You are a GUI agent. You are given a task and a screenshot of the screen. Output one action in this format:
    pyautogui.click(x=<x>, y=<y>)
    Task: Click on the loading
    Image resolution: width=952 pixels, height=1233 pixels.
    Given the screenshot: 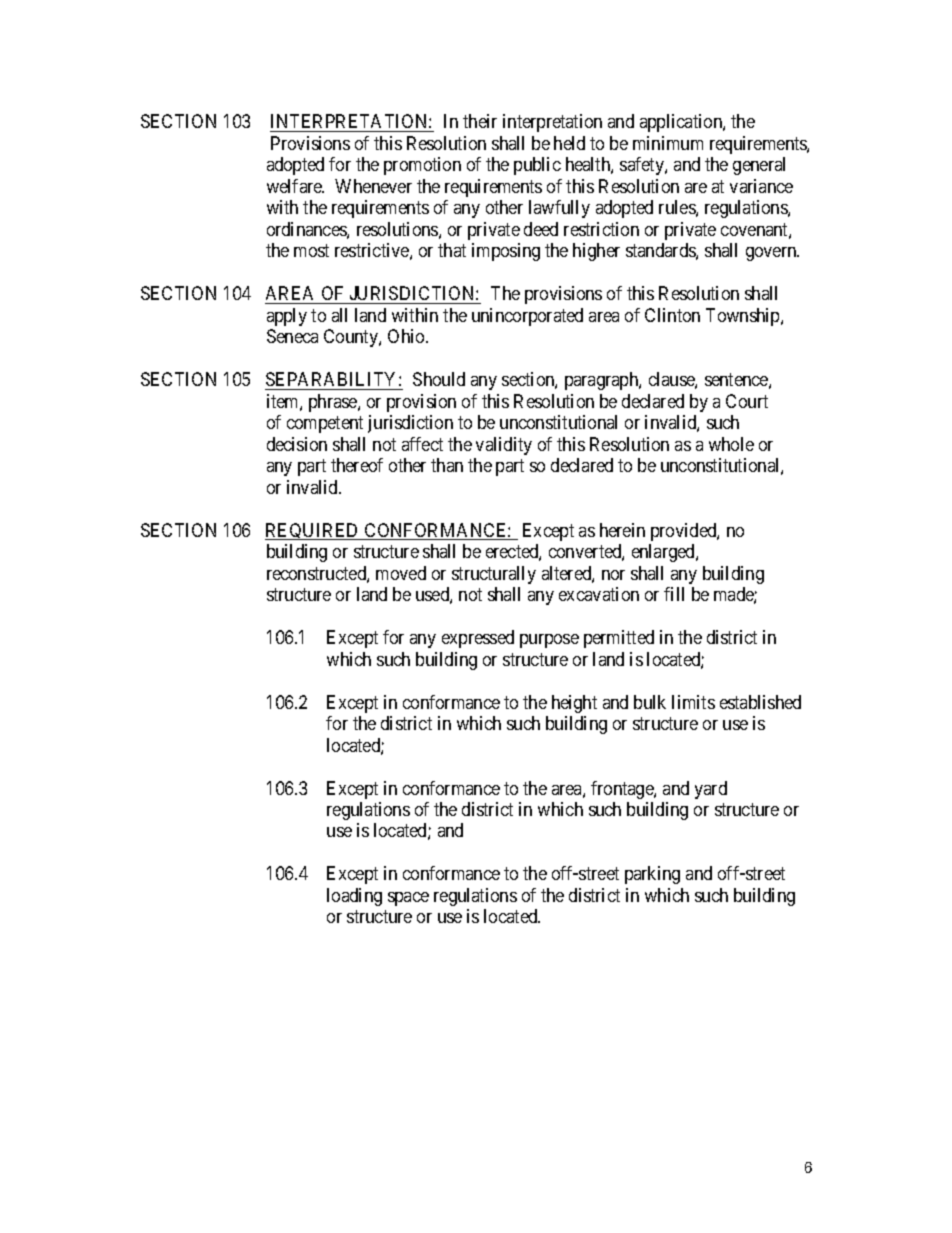 What is the action you would take?
    pyautogui.click(x=354, y=897)
